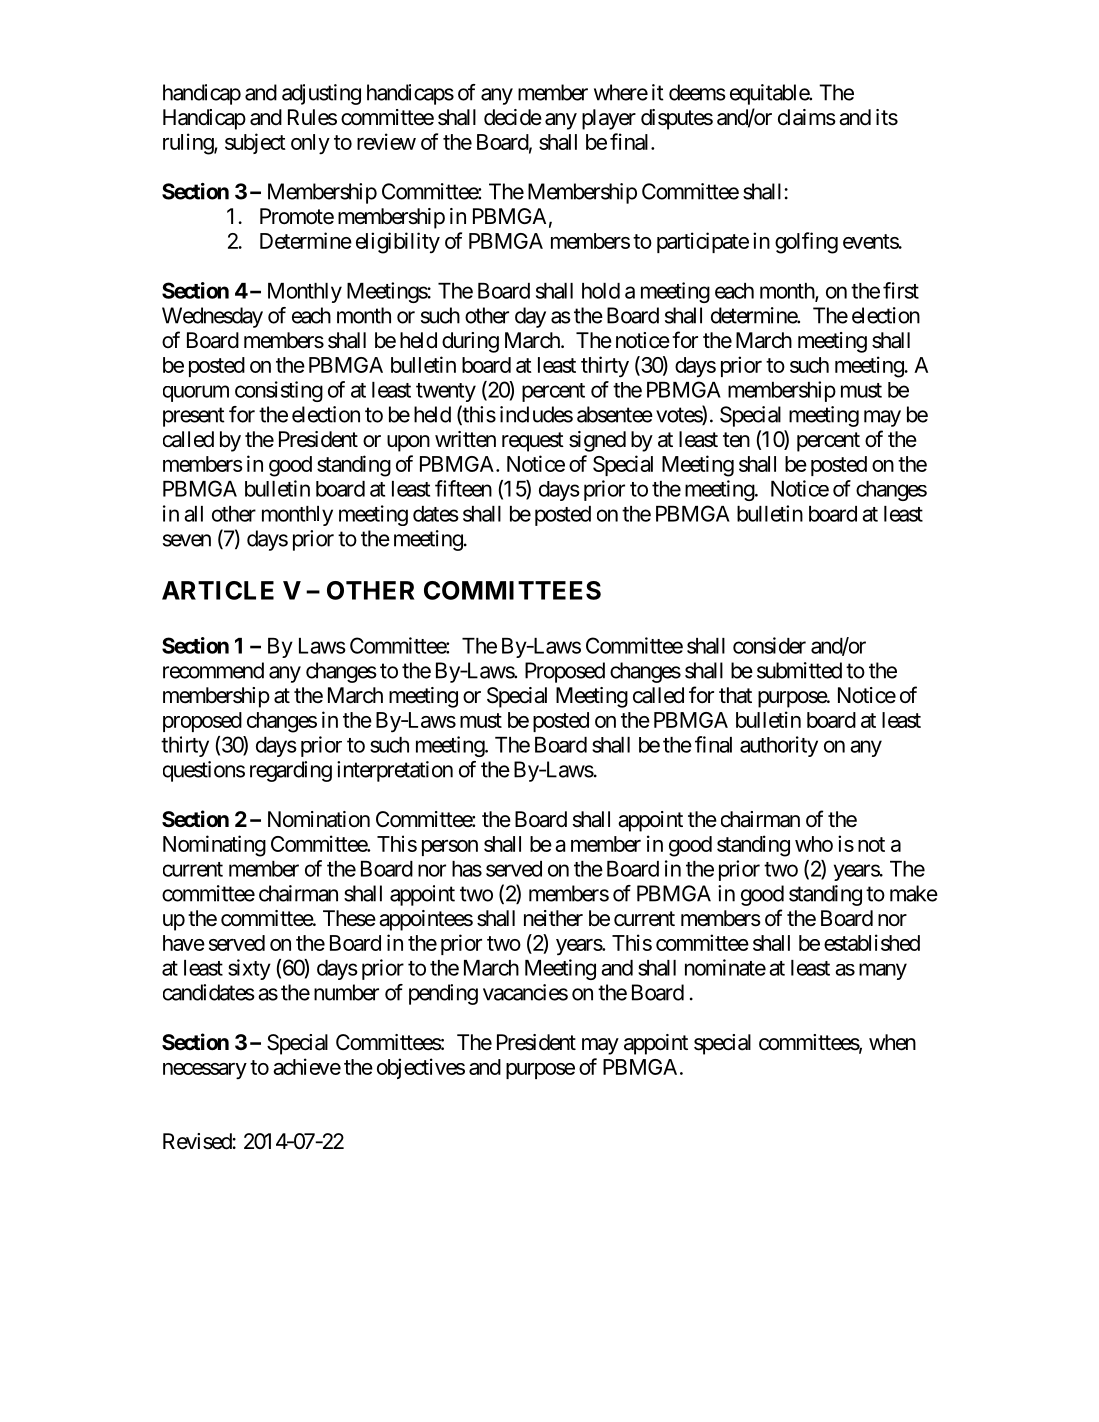 This screenshot has width=1099, height=1422. I want to click on authority, so click(779, 746).
